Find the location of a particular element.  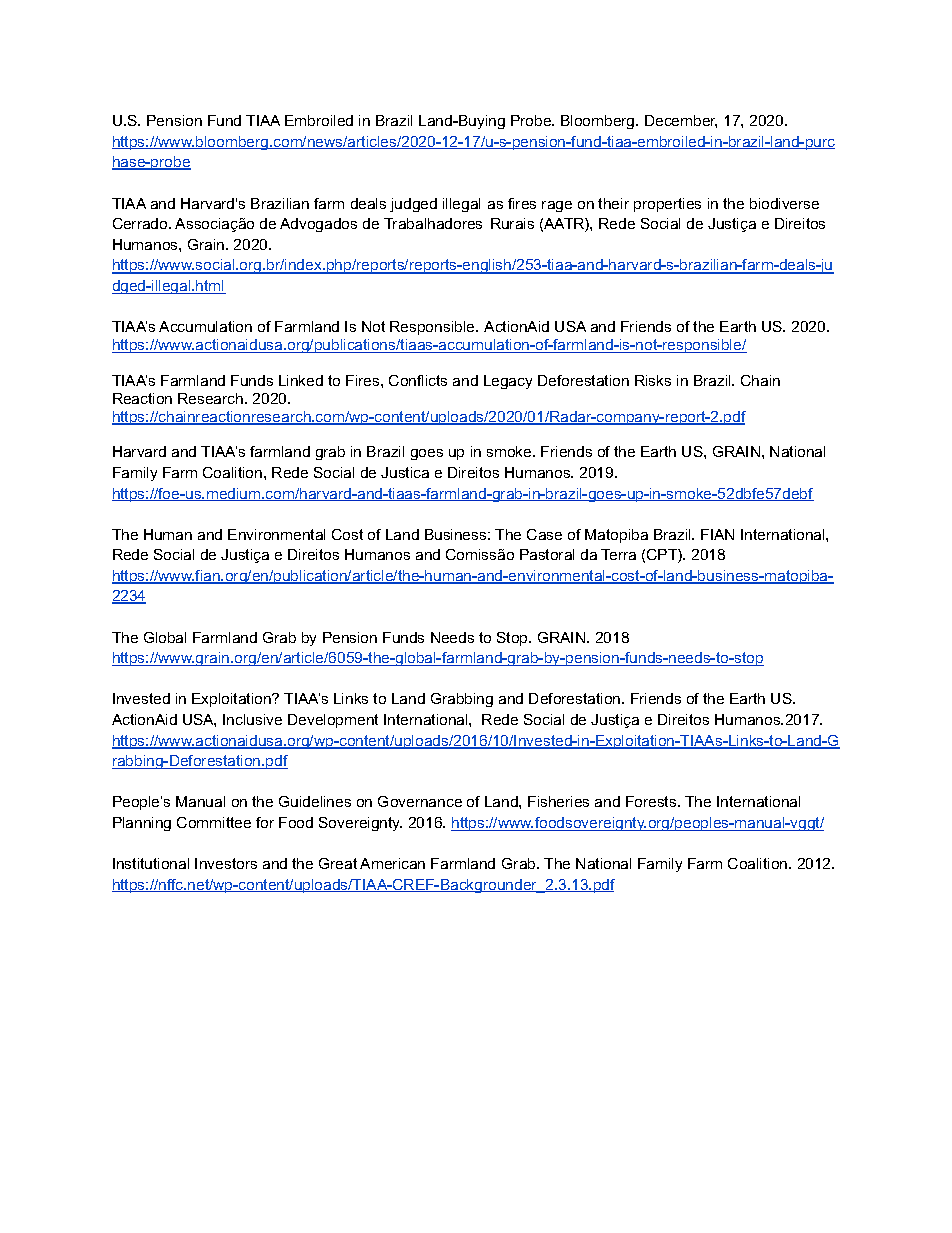

Case is located at coordinates (544, 534).
